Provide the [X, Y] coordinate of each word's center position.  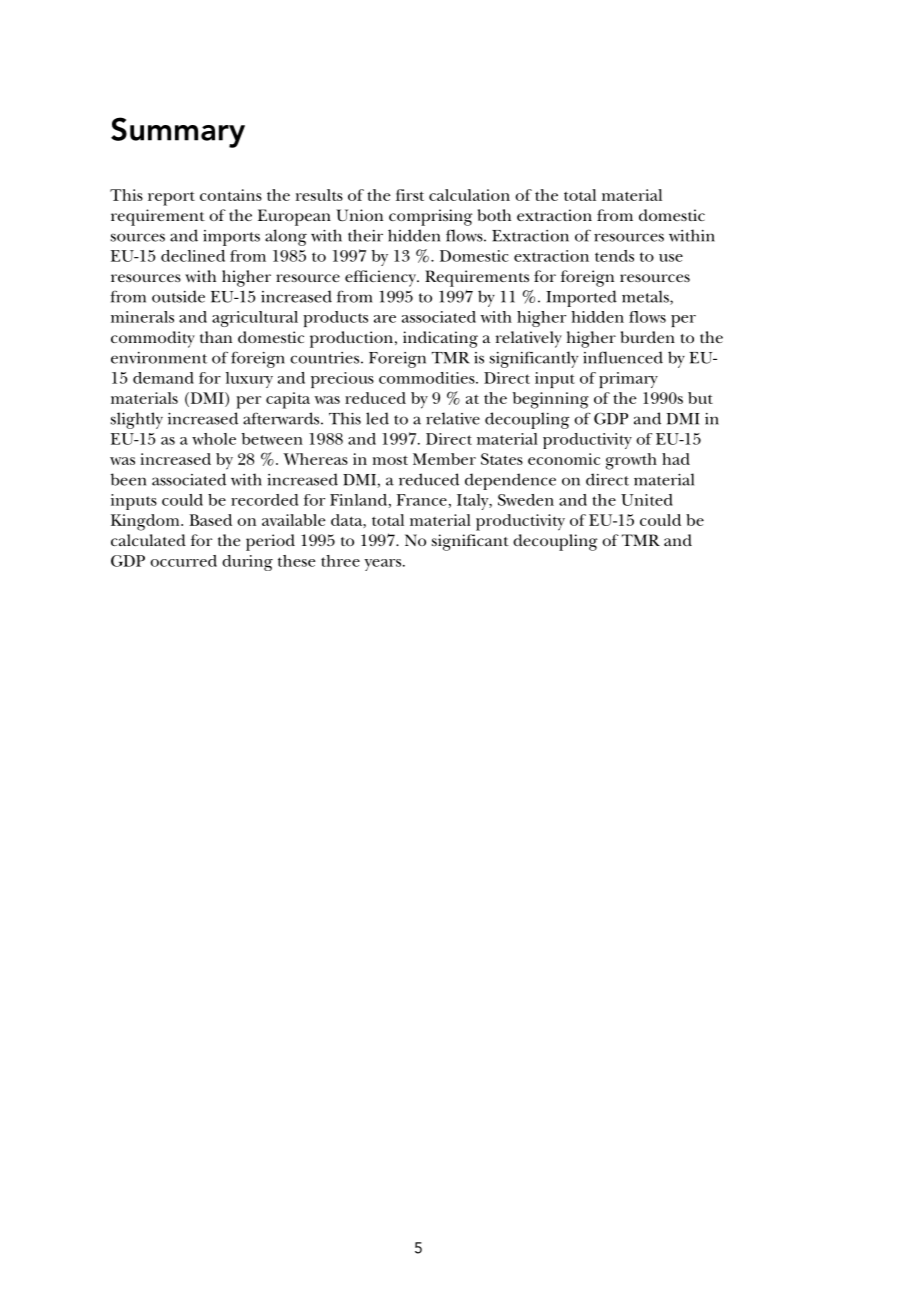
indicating [440, 339]
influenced [623, 357]
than [216, 337]
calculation [469, 195]
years [384, 565]
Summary [178, 132]
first [410, 195]
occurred [183, 561]
